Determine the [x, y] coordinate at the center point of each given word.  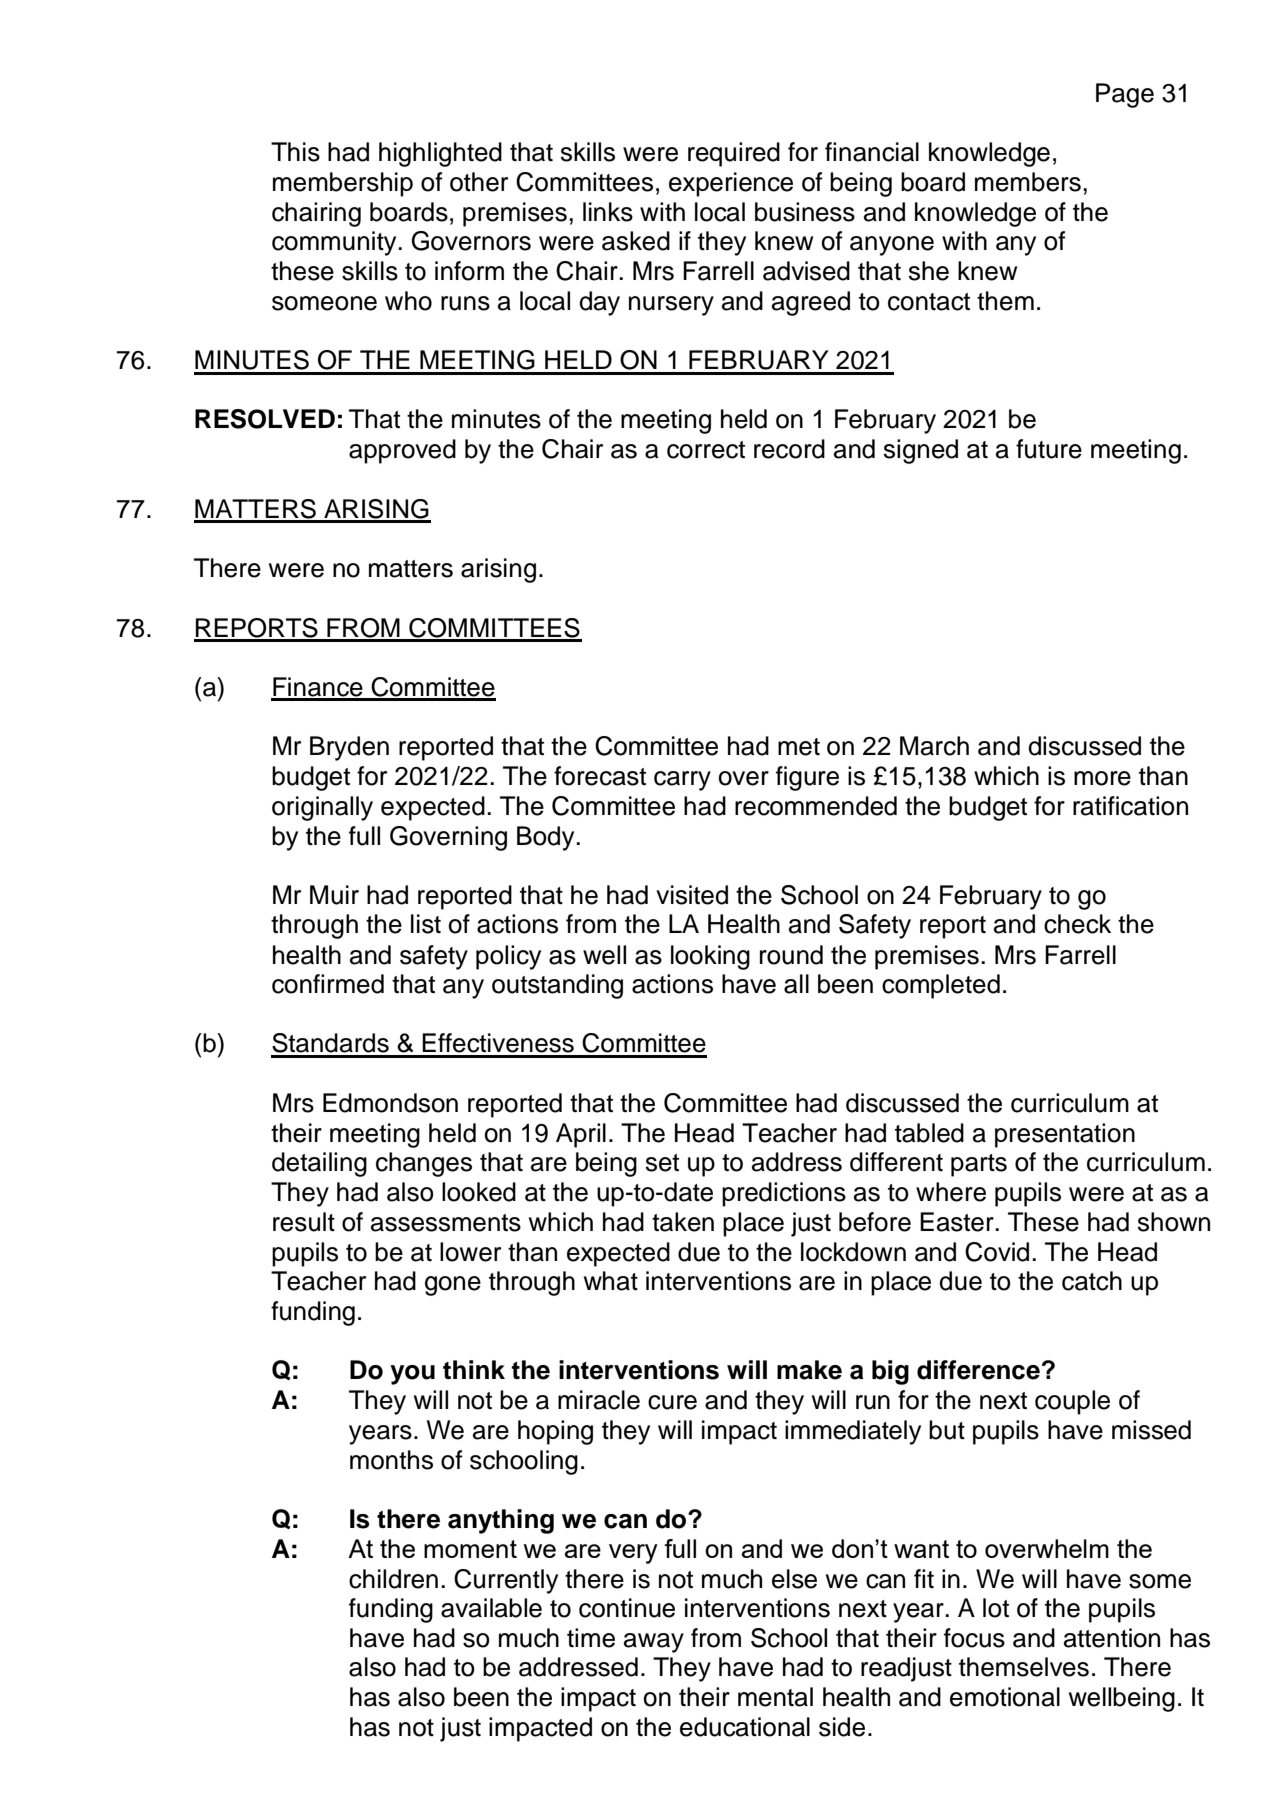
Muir [334, 895]
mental [775, 1697]
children [393, 1579]
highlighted [440, 154]
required [734, 154]
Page [1125, 95]
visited [692, 895]
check [1077, 924]
